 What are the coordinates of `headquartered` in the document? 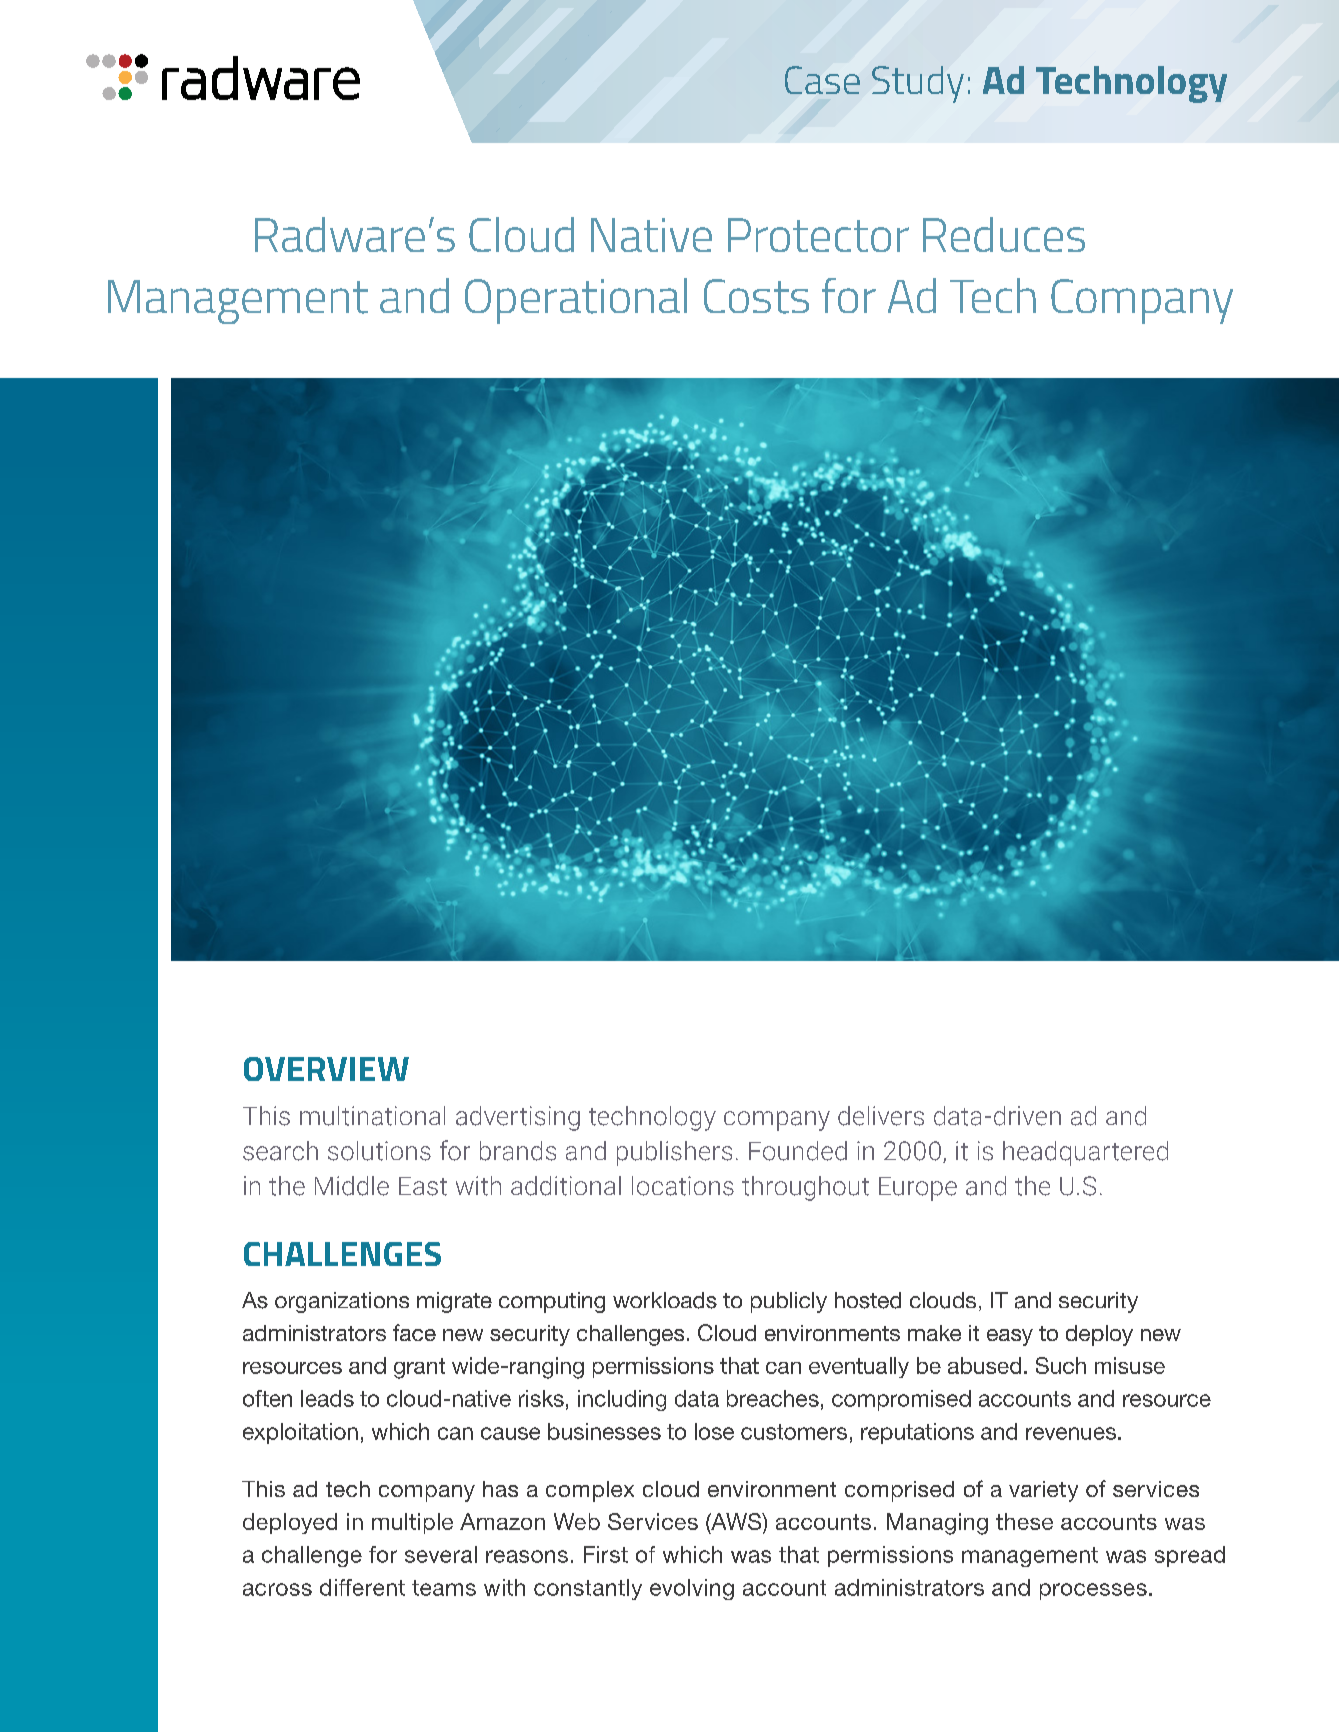 It's located at (1085, 1153).
